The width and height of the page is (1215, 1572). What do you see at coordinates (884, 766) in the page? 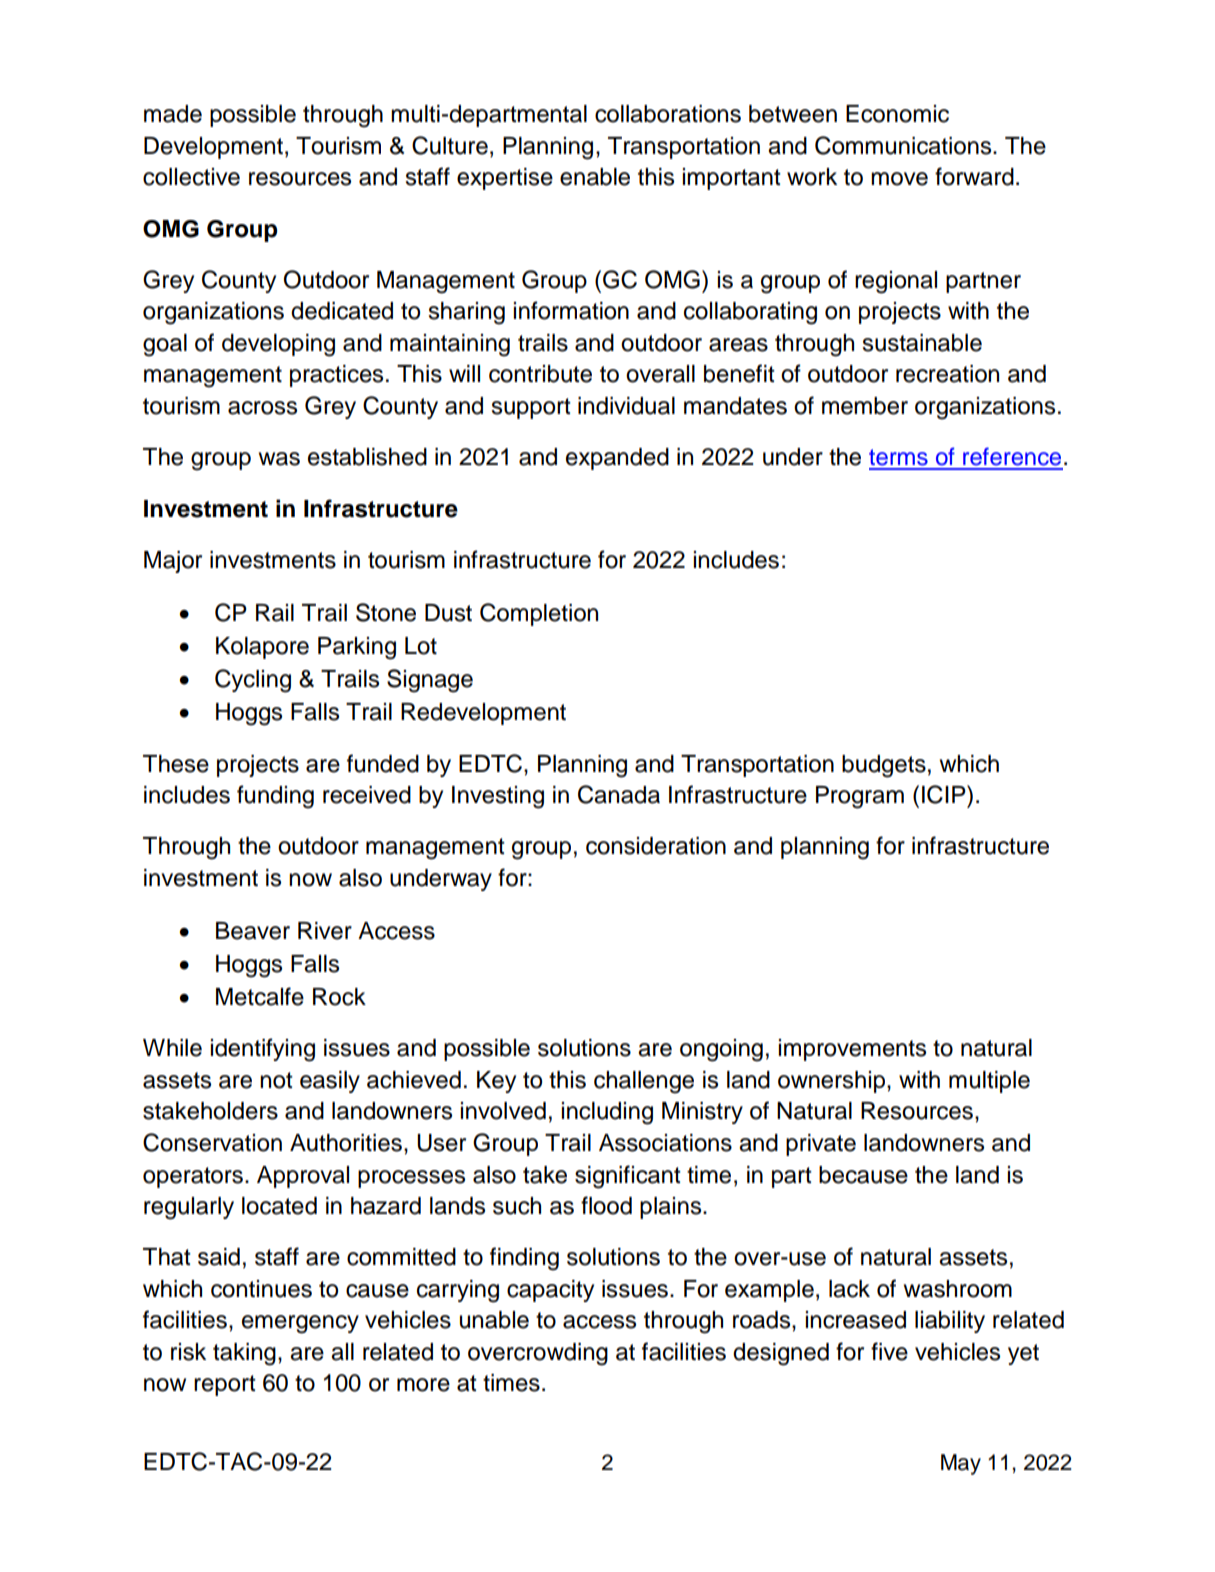
I see `budgets` at bounding box center [884, 766].
